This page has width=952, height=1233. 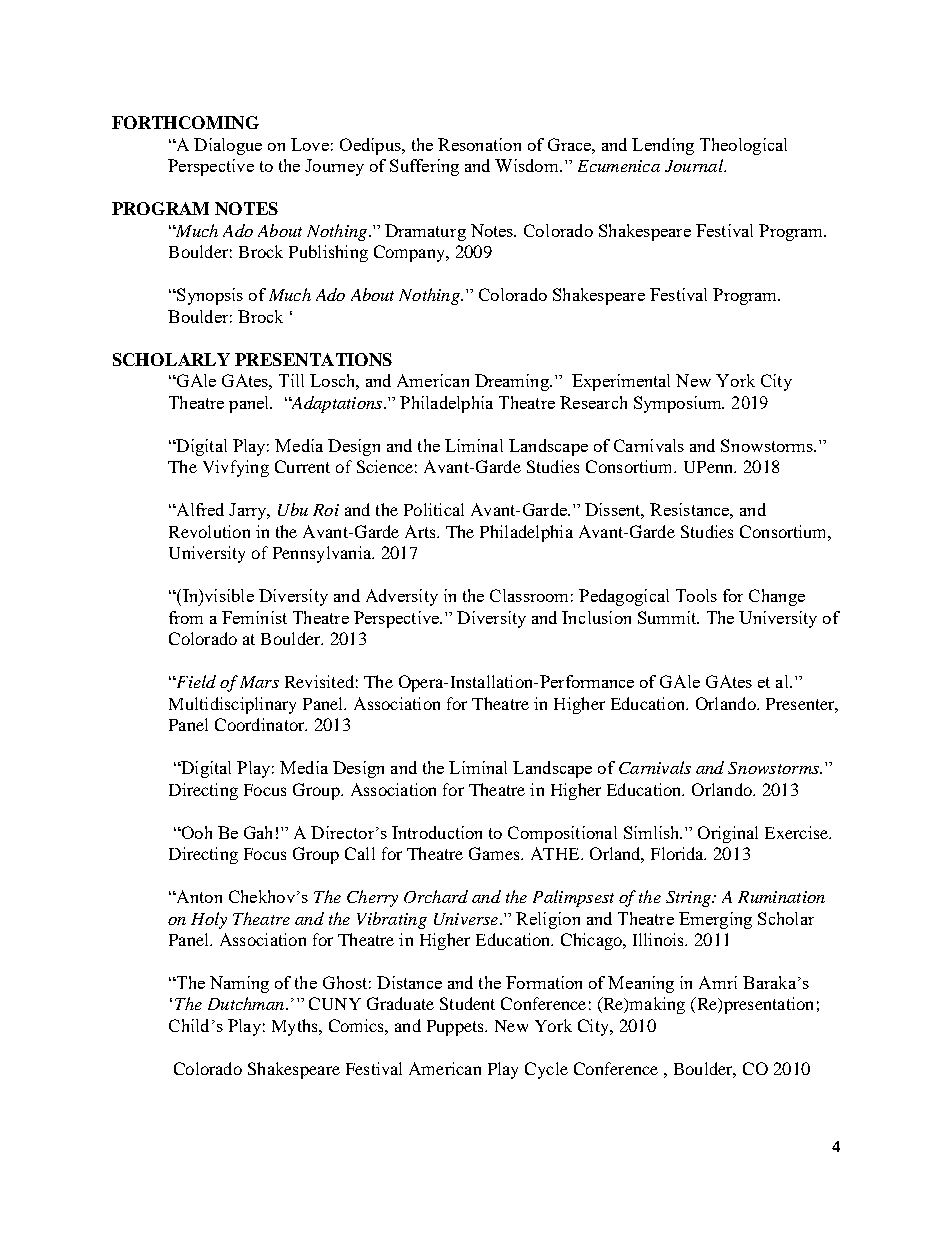 I want to click on Puppets, so click(x=456, y=1028).
